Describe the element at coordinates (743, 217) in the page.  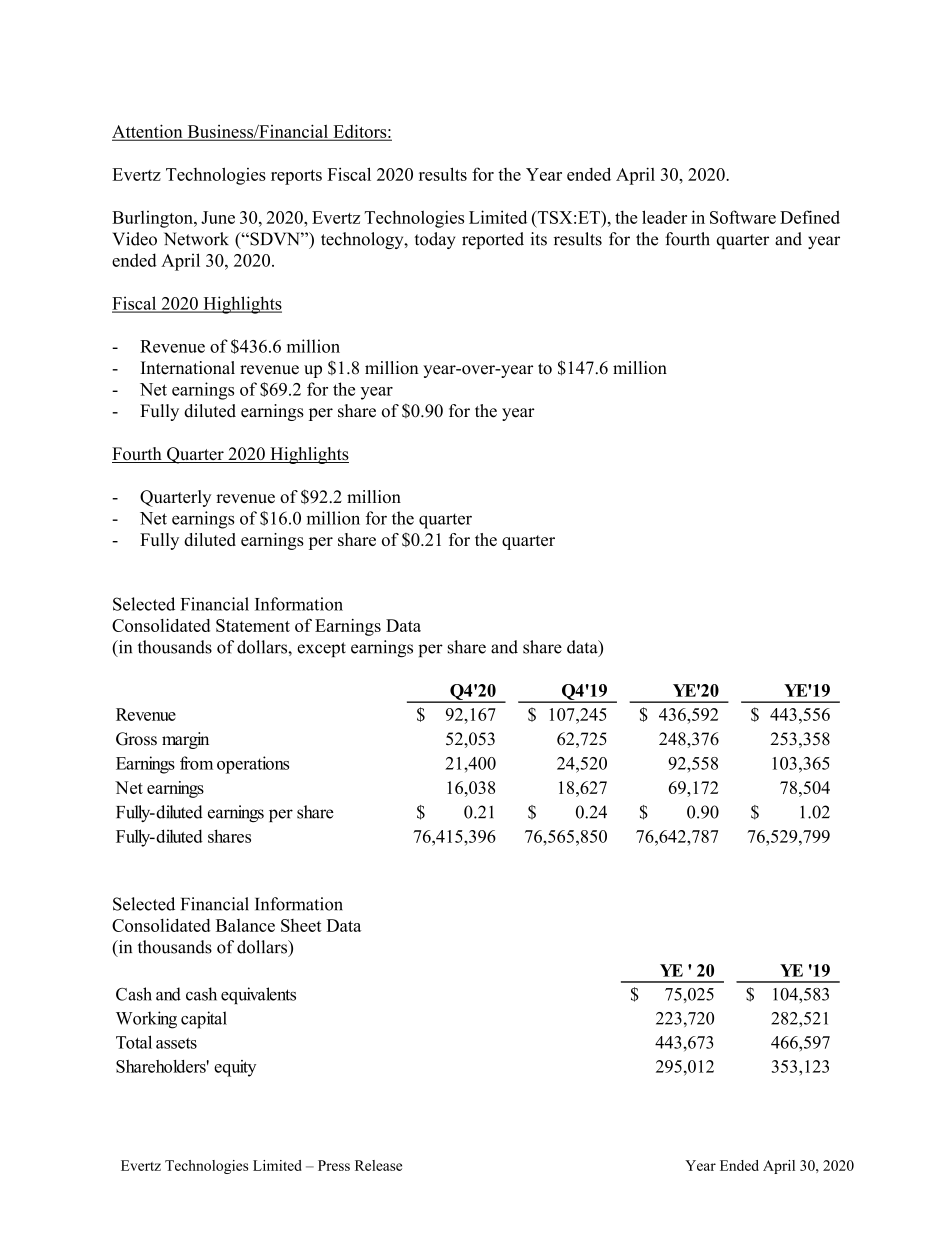
I see `Software` at that location.
